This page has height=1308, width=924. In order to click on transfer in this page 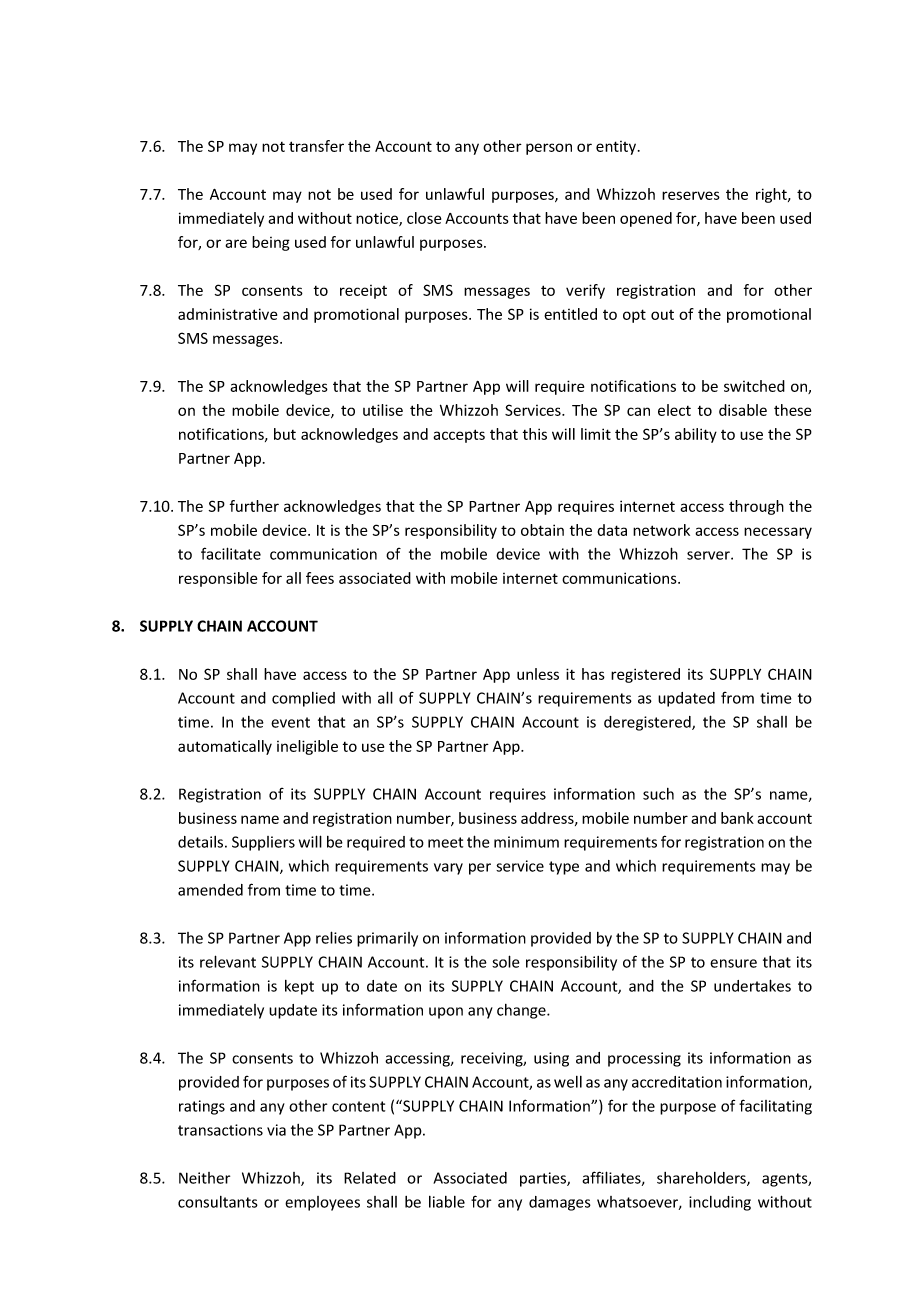, I will do `click(316, 146)`.
